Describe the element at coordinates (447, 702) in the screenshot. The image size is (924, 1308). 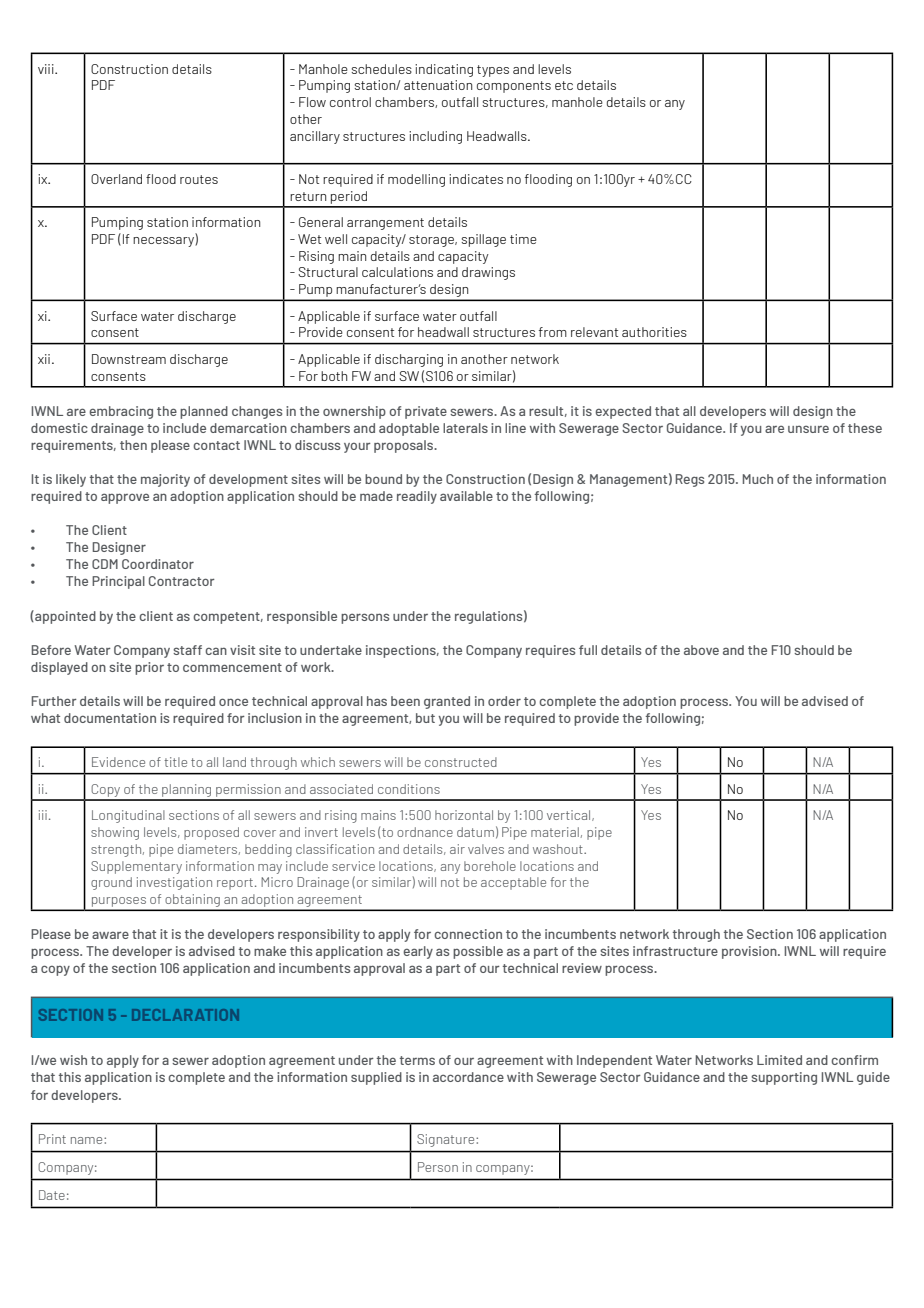
I see `granted` at that location.
